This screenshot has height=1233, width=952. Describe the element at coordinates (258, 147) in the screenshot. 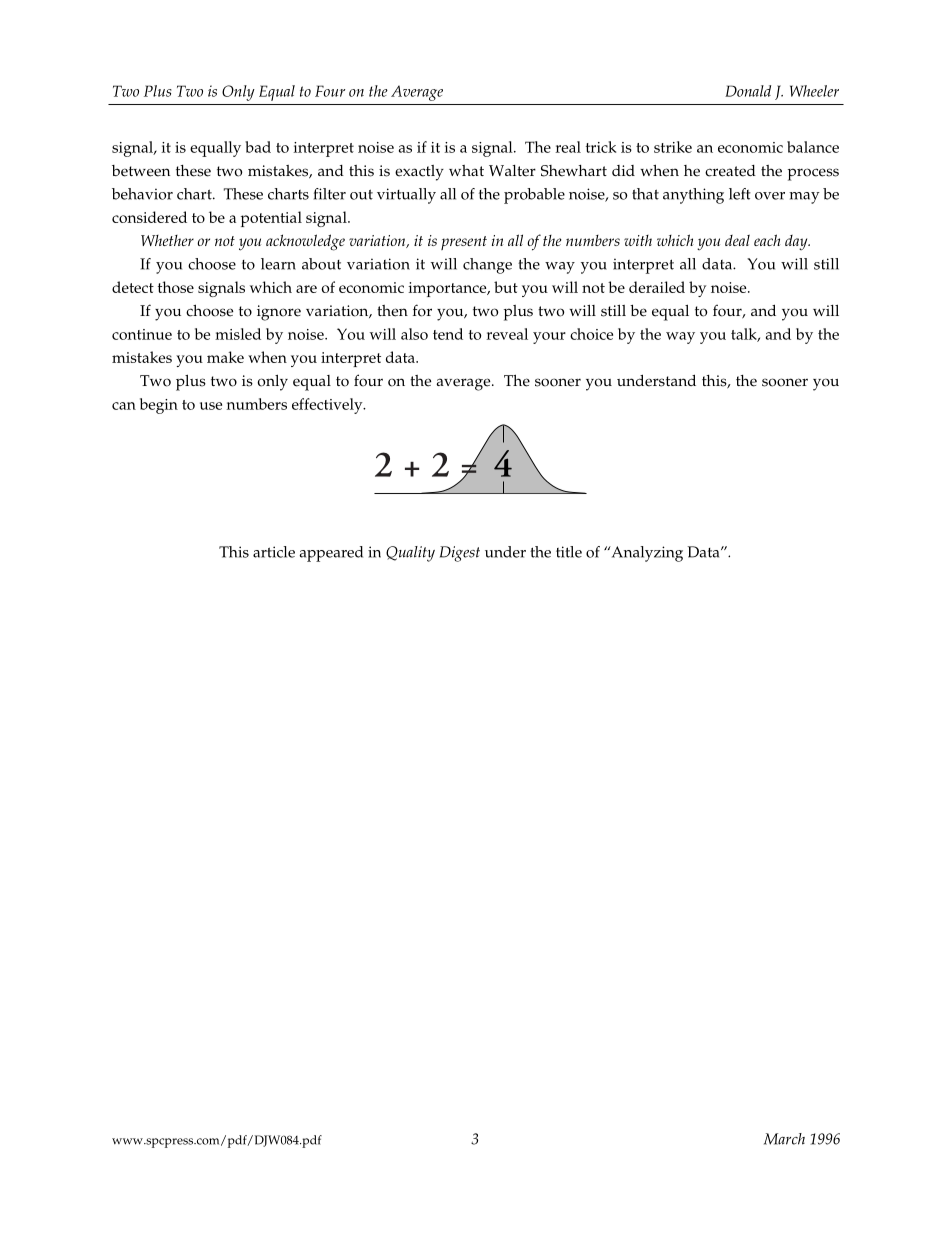

I see `bad` at that location.
